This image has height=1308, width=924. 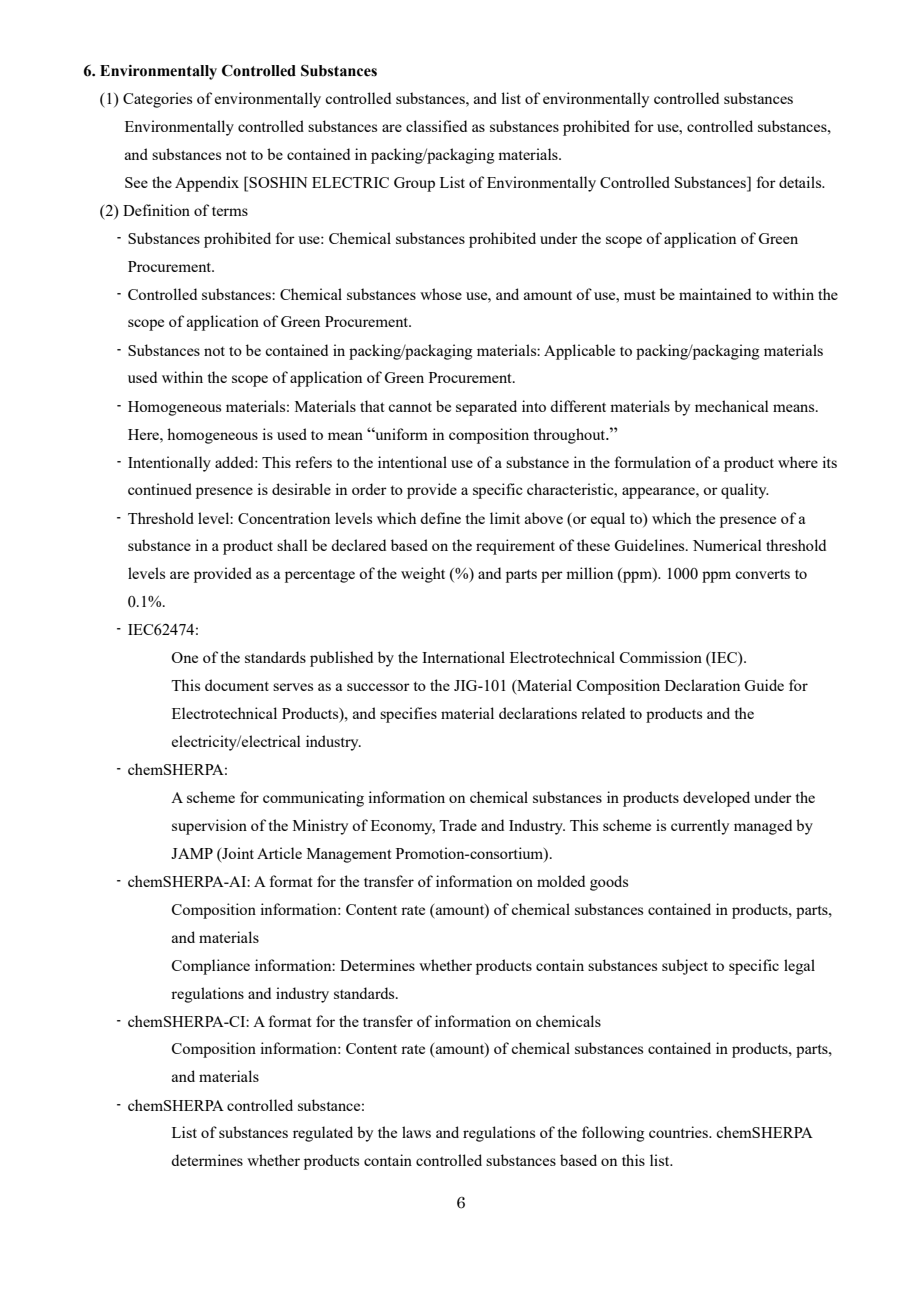 I want to click on continued, so click(x=160, y=489).
